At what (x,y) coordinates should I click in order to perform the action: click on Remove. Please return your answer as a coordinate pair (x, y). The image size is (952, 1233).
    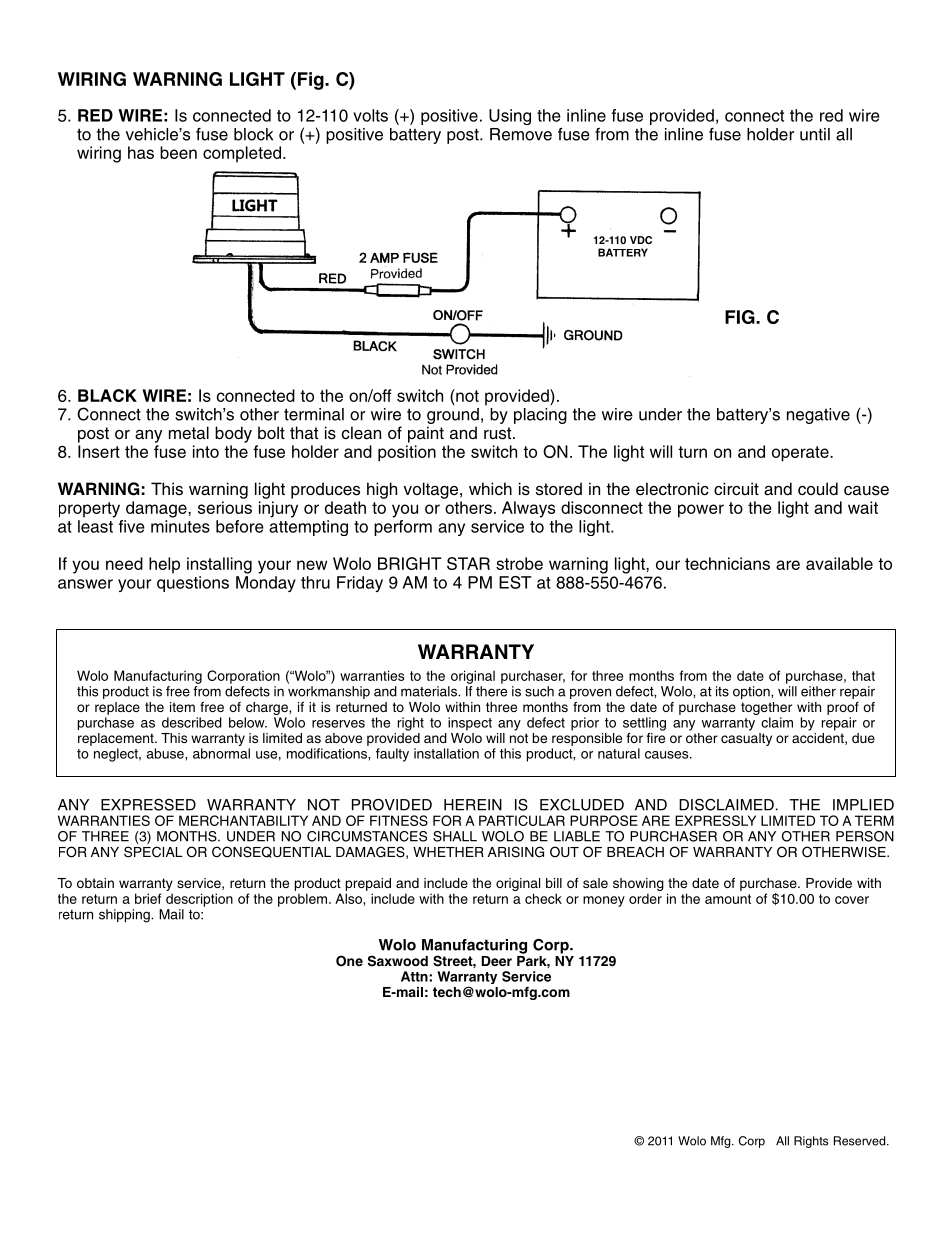
    Looking at the image, I should click on (521, 134).
